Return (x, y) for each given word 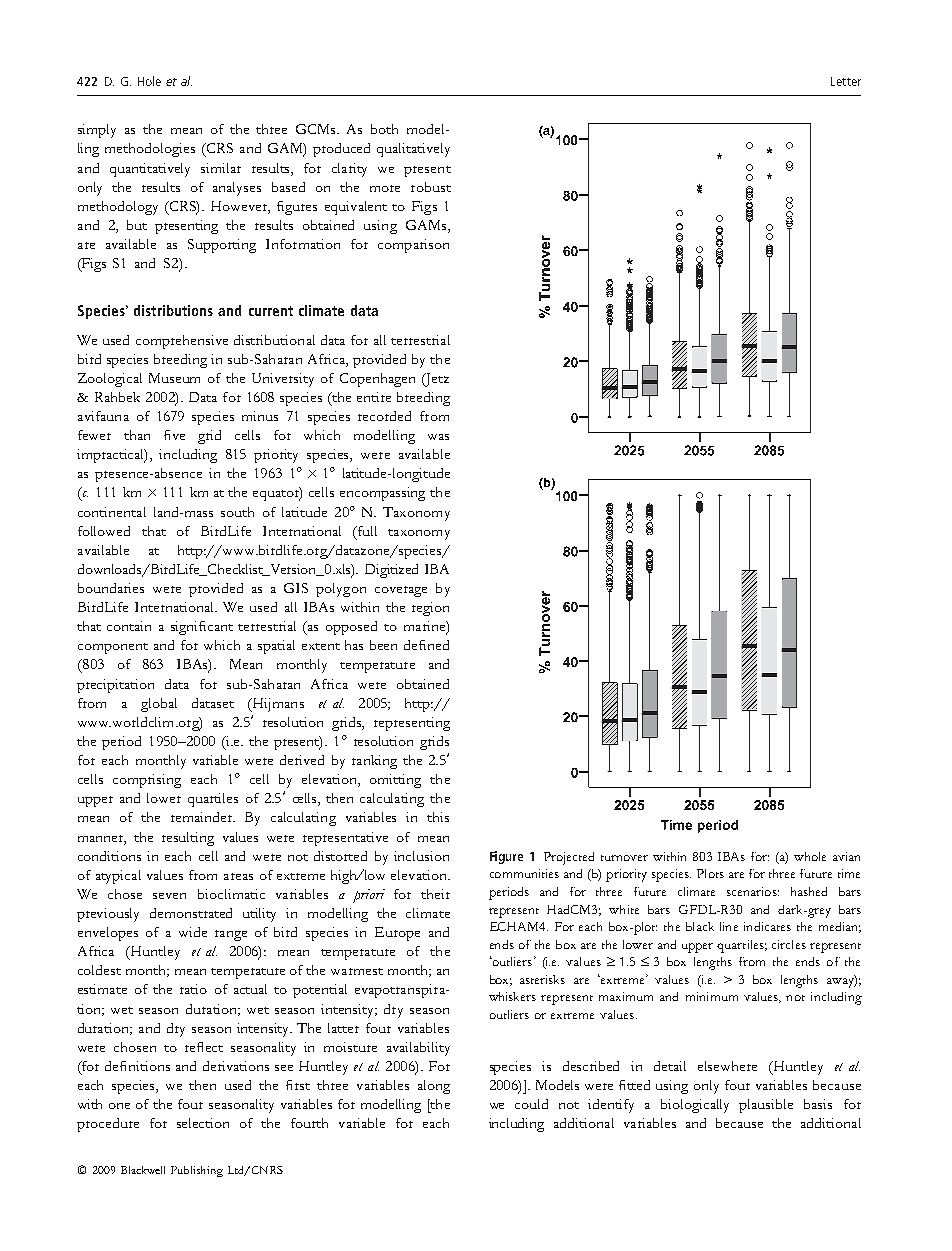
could (531, 1104)
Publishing (197, 1171)
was (438, 437)
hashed (809, 891)
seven (169, 896)
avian (846, 856)
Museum (174, 378)
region (430, 609)
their (435, 894)
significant (202, 628)
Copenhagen (377, 380)
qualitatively (413, 150)
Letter (846, 81)
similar (221, 168)
